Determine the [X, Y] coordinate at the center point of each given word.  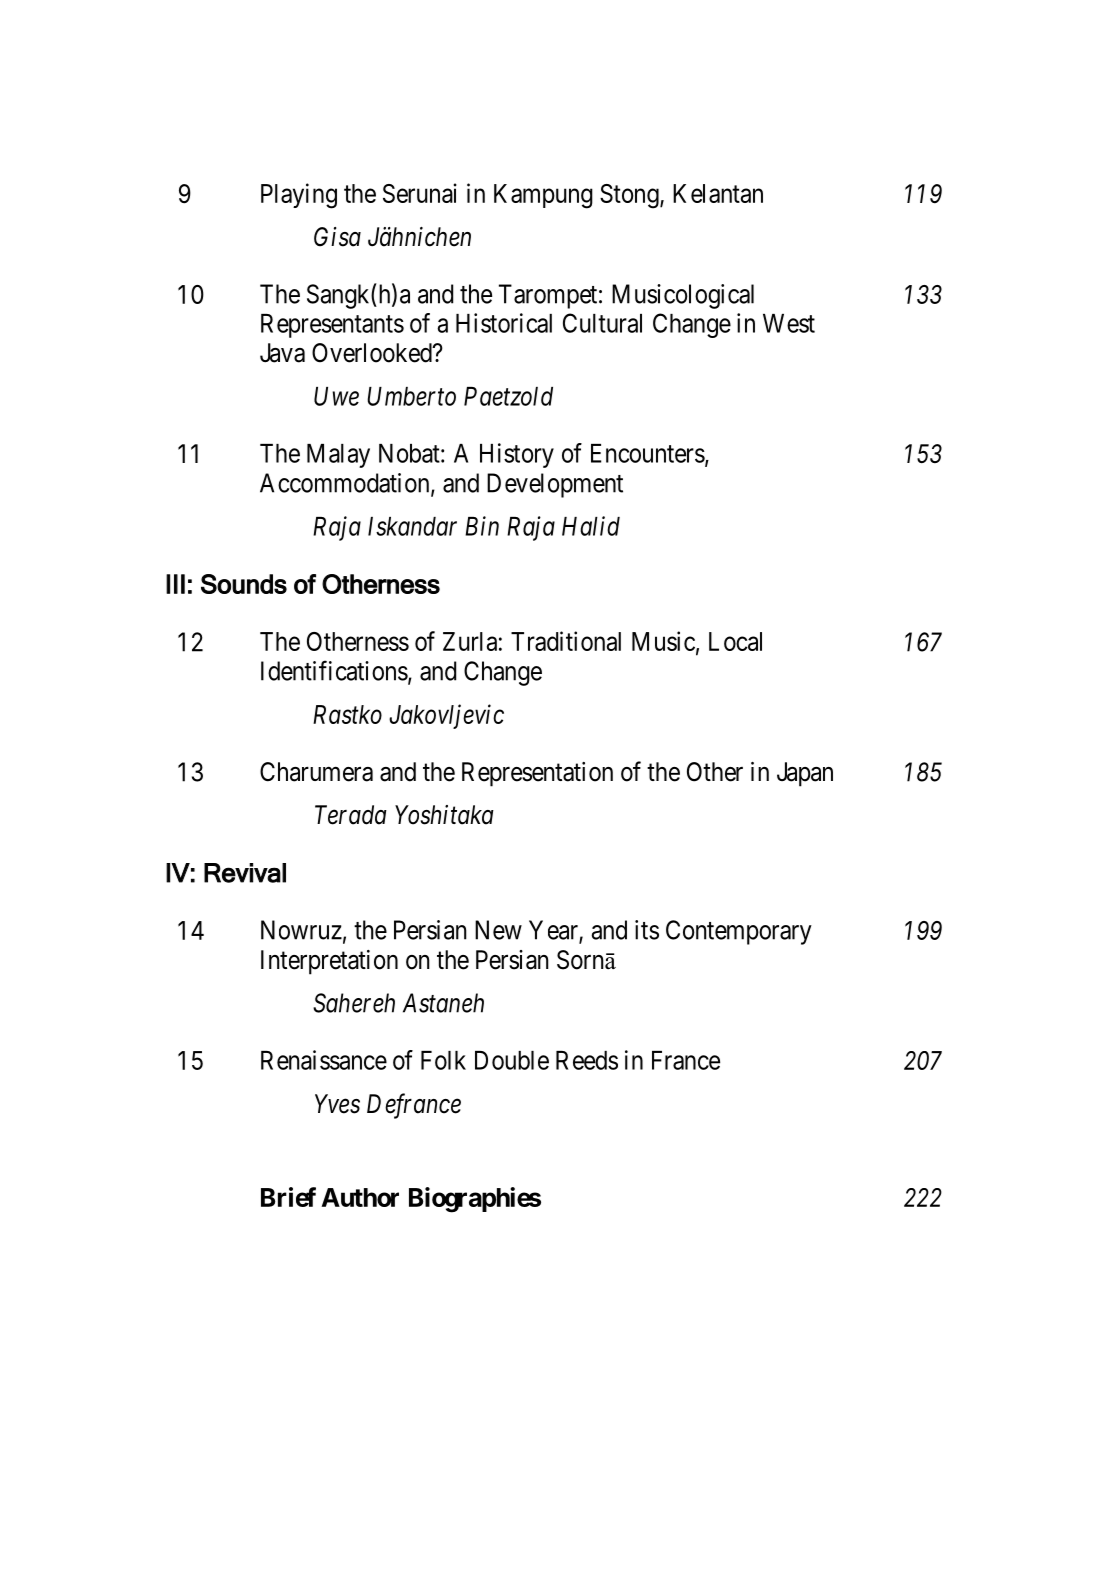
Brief [288, 1197]
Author [360, 1197]
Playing [299, 196]
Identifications [334, 670]
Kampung [543, 196]
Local [735, 641]
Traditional [566, 641]
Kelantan [718, 193]
